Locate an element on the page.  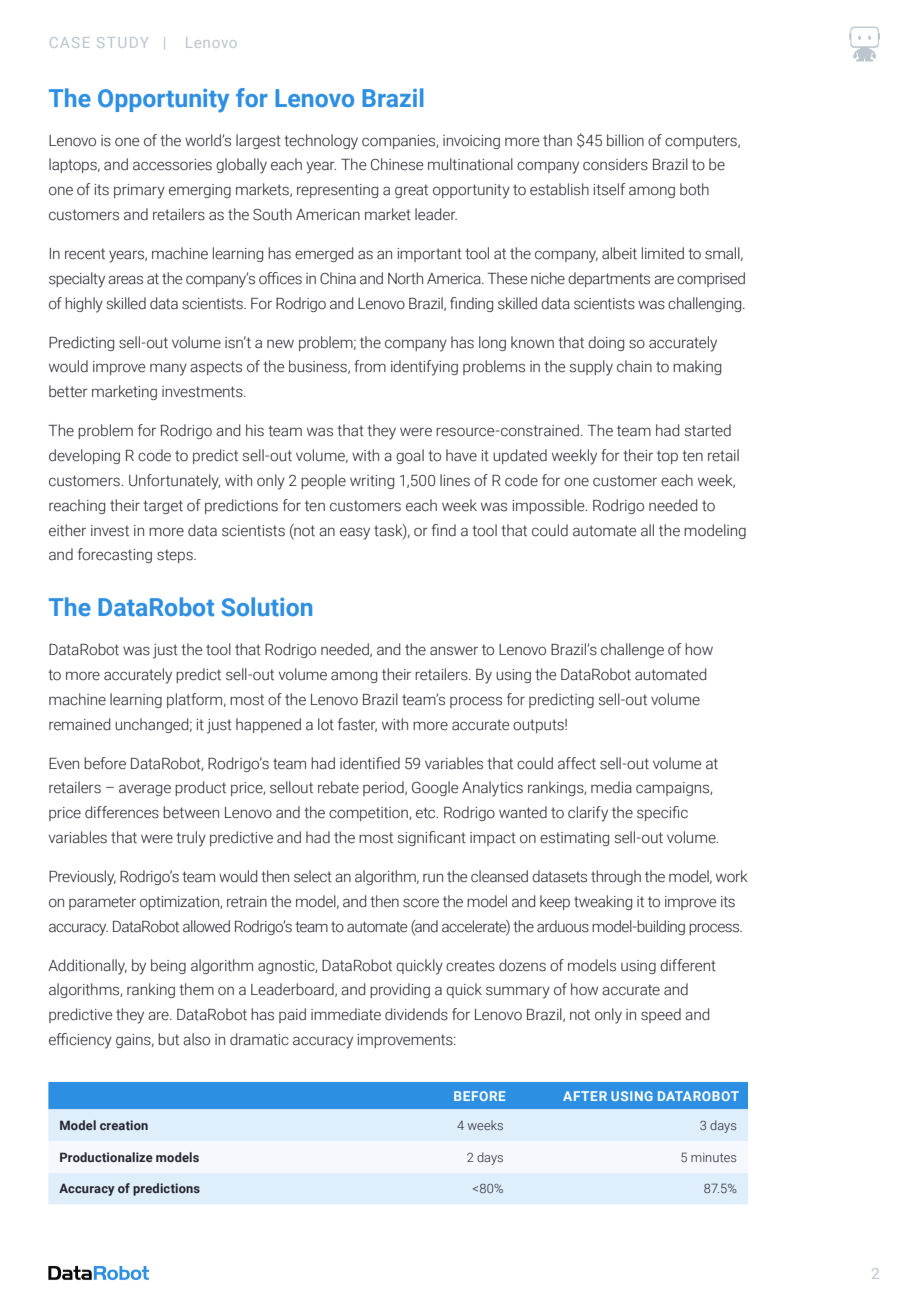
STUDY is located at coordinates (122, 42).
